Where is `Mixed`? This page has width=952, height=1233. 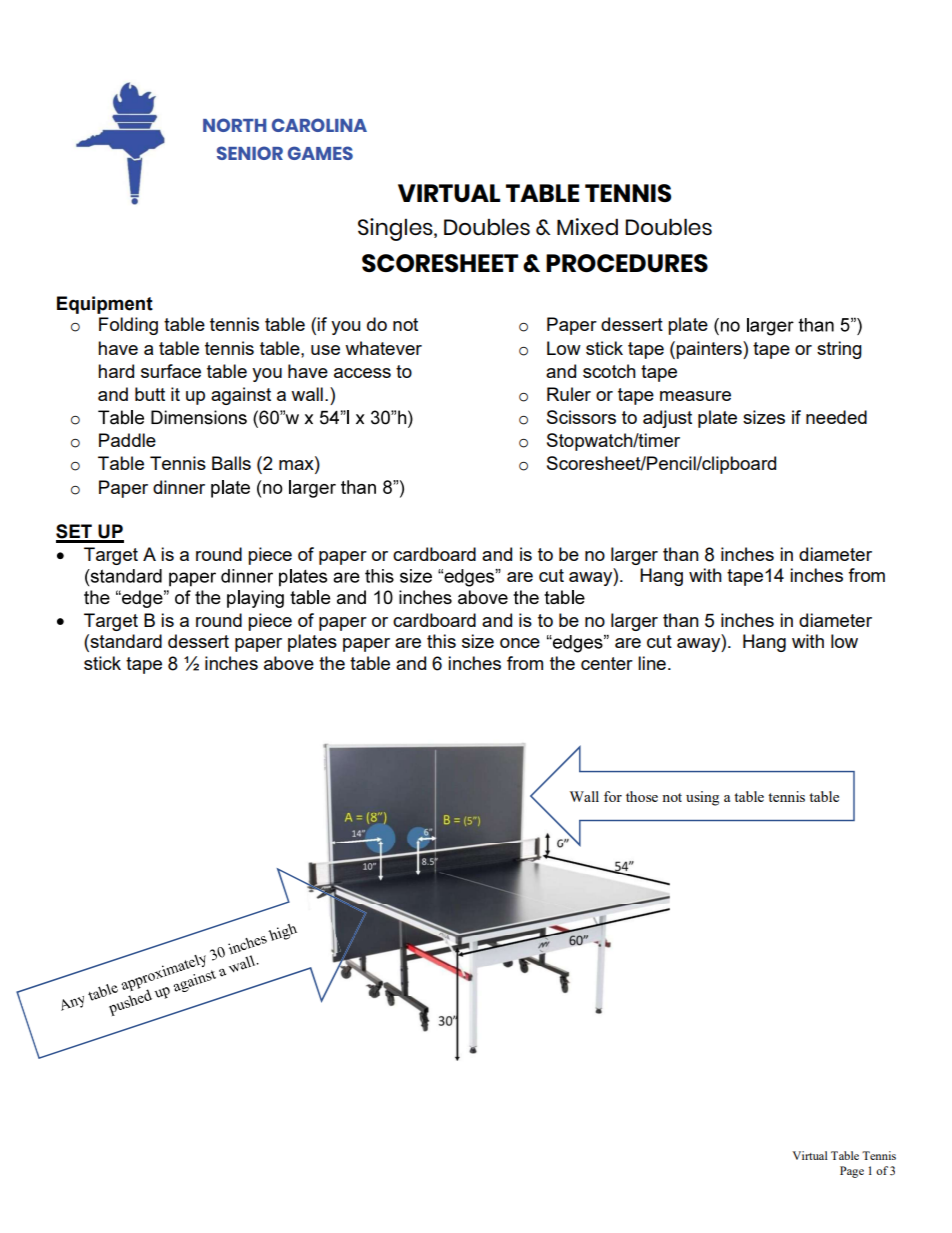 Mixed is located at coordinates (587, 226).
